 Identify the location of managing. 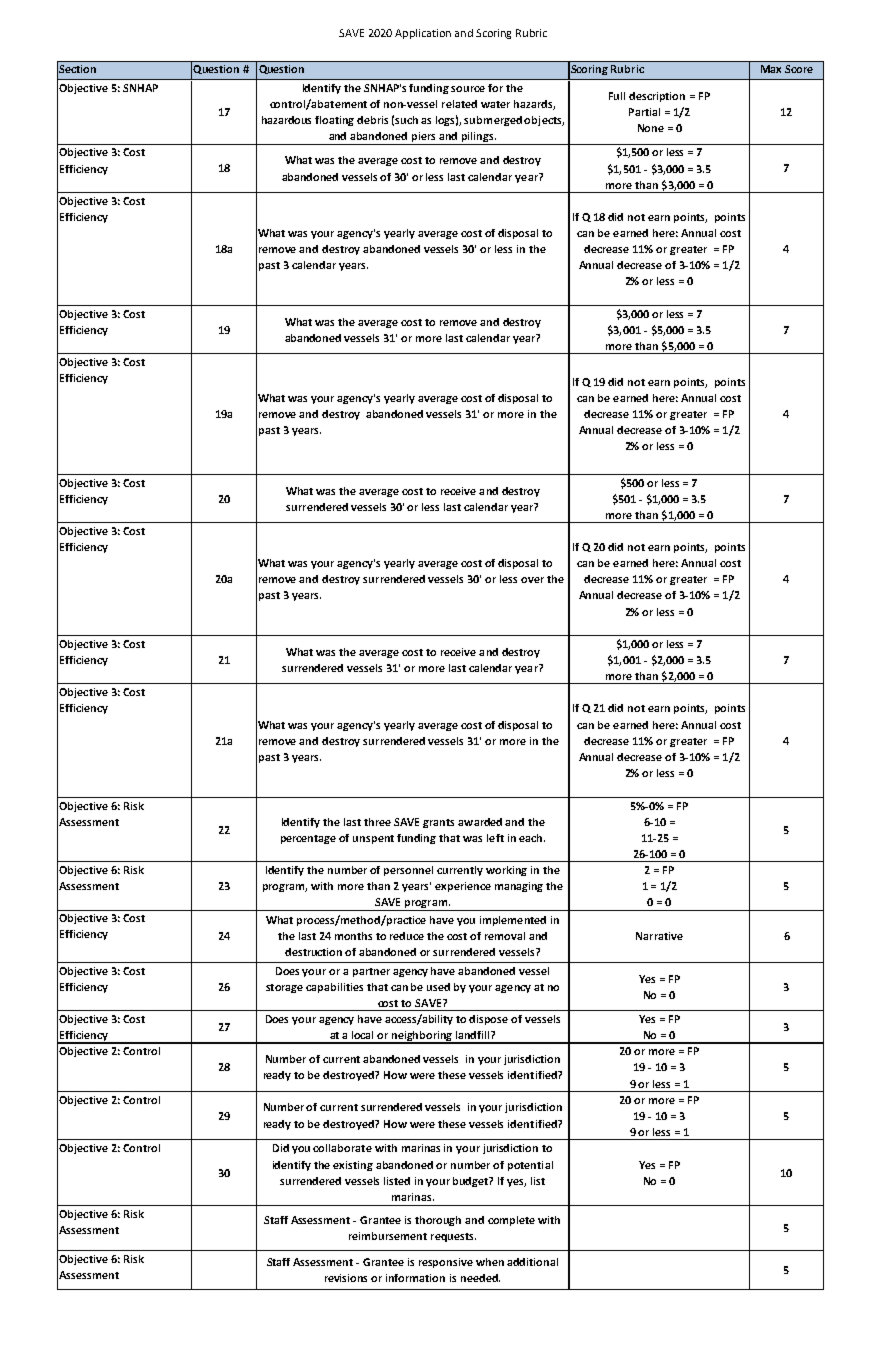
(519, 887).
